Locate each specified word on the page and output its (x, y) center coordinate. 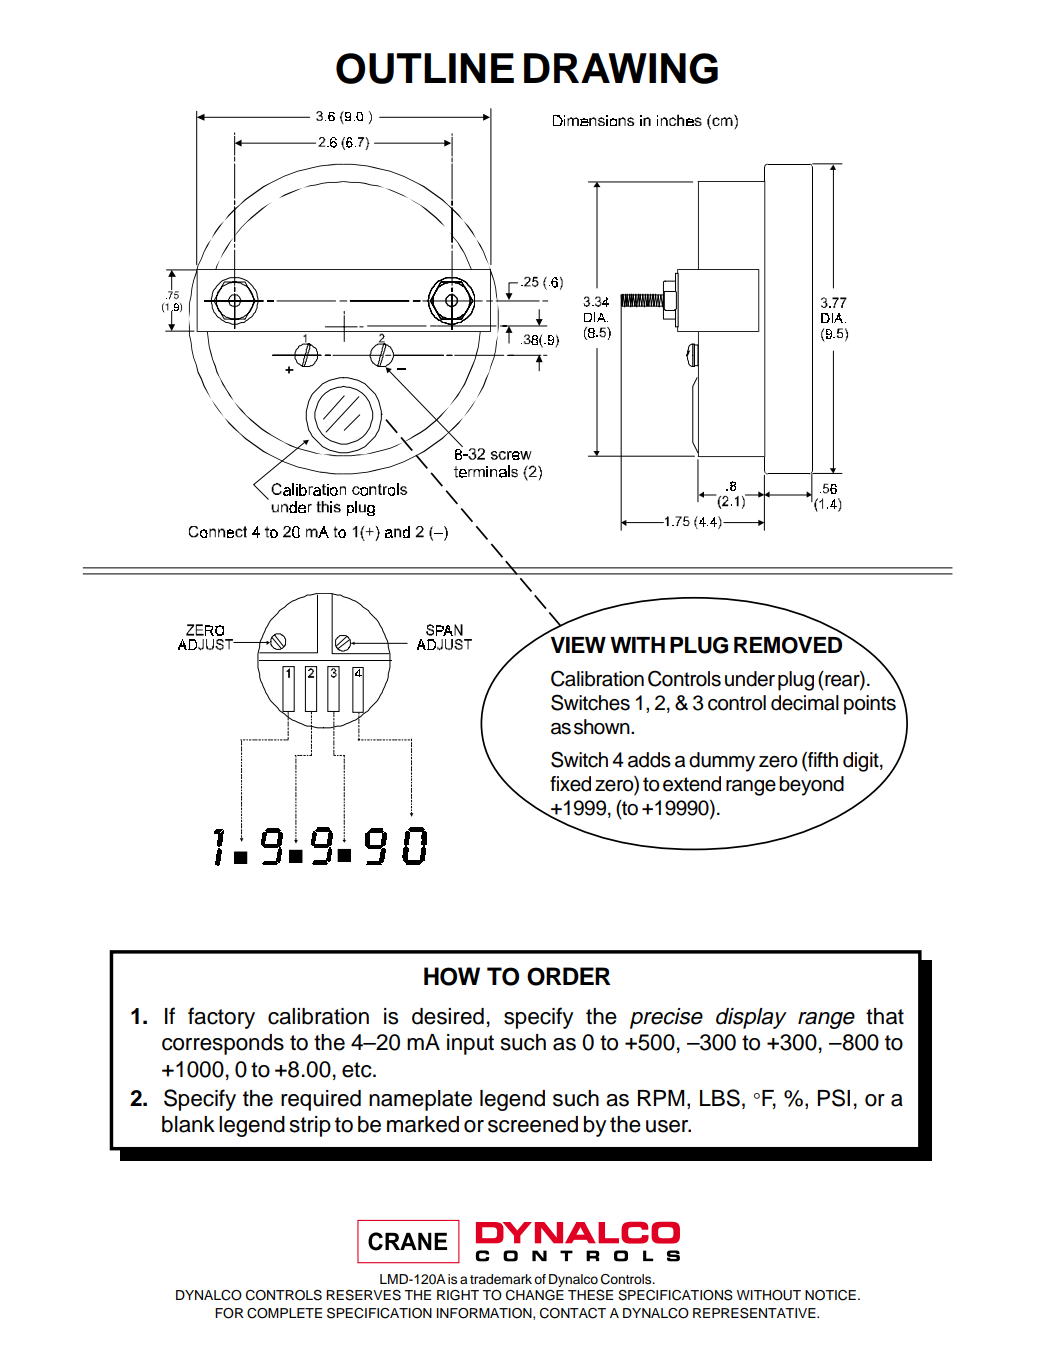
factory (221, 1018)
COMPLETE (284, 1313)
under (750, 679)
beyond (811, 786)
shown (603, 727)
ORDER (569, 976)
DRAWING (621, 68)
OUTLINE (425, 68)
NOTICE (830, 1295)
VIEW (578, 645)
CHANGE (535, 1295)
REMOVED (789, 644)
